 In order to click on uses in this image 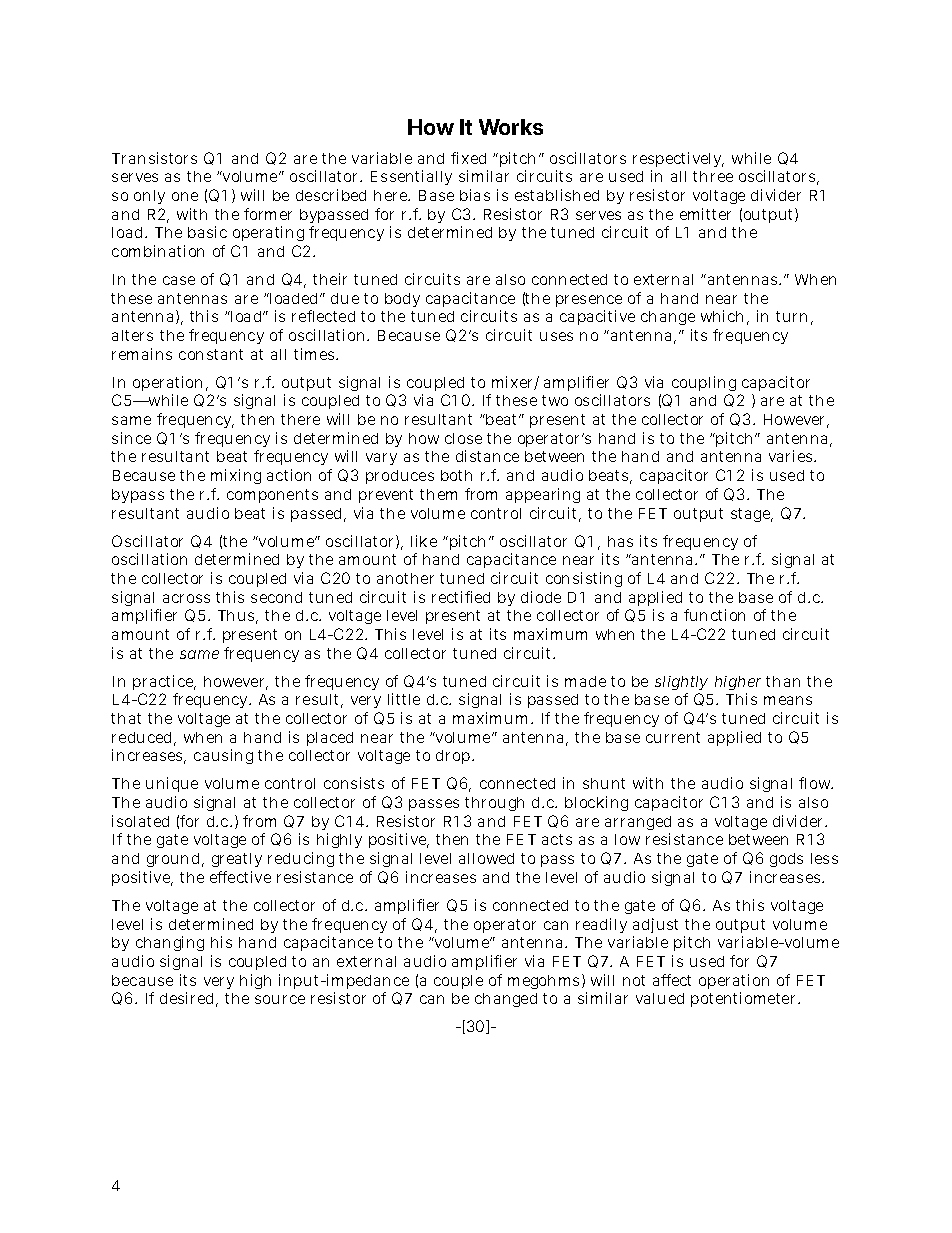, I will do `click(556, 336)`.
